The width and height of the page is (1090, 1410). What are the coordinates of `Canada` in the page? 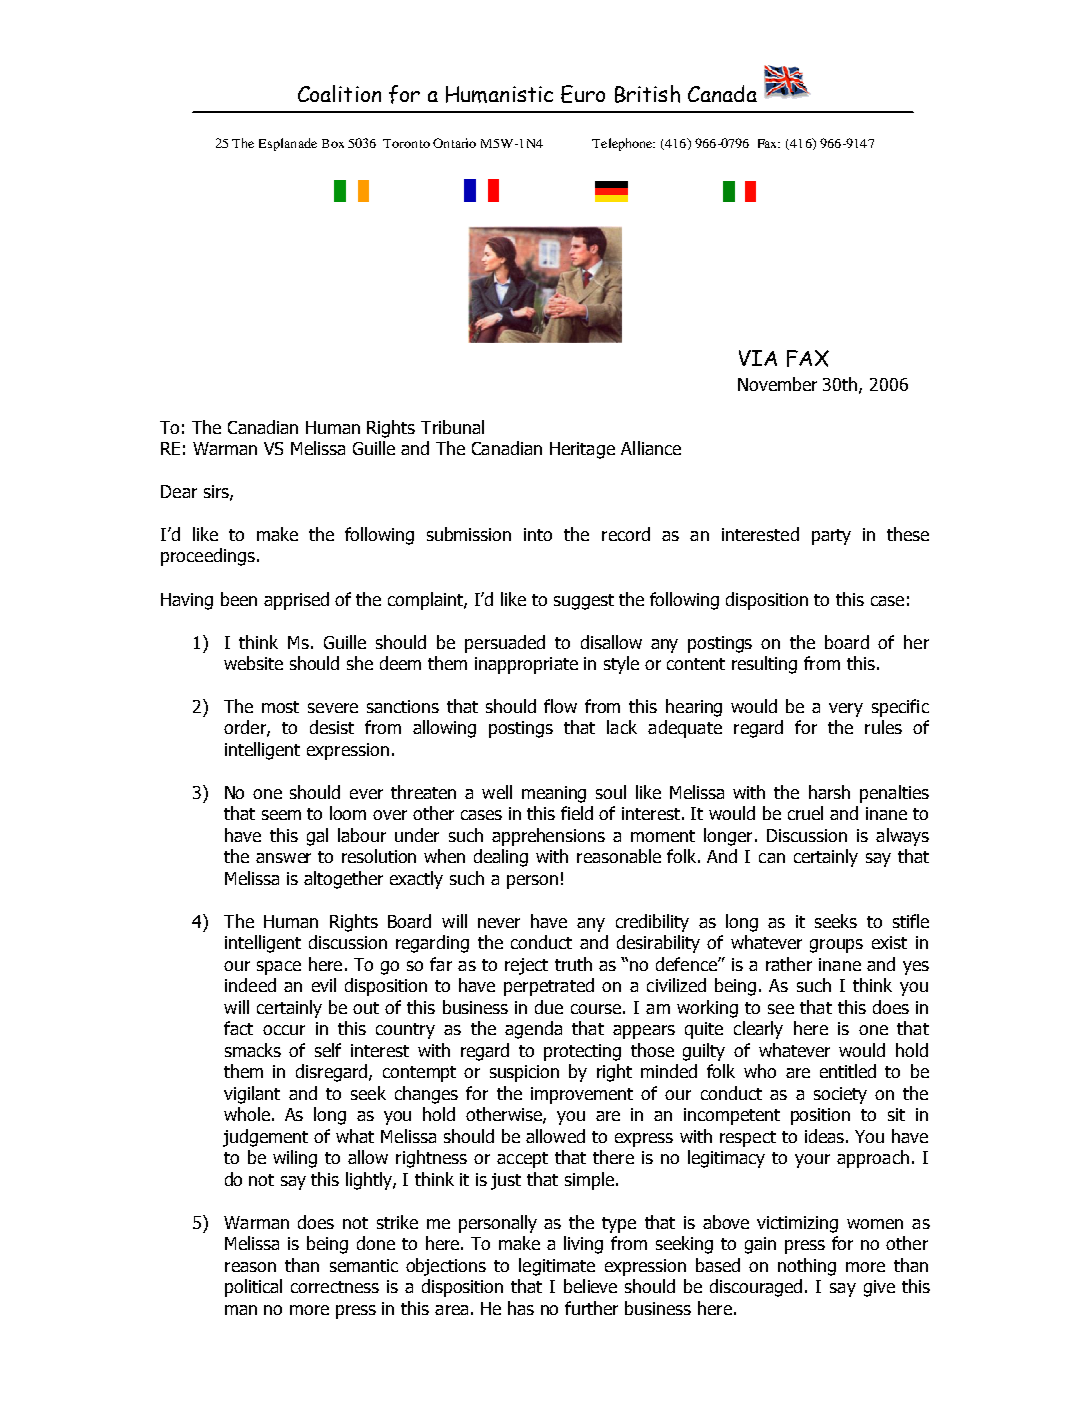 It's located at (722, 93).
